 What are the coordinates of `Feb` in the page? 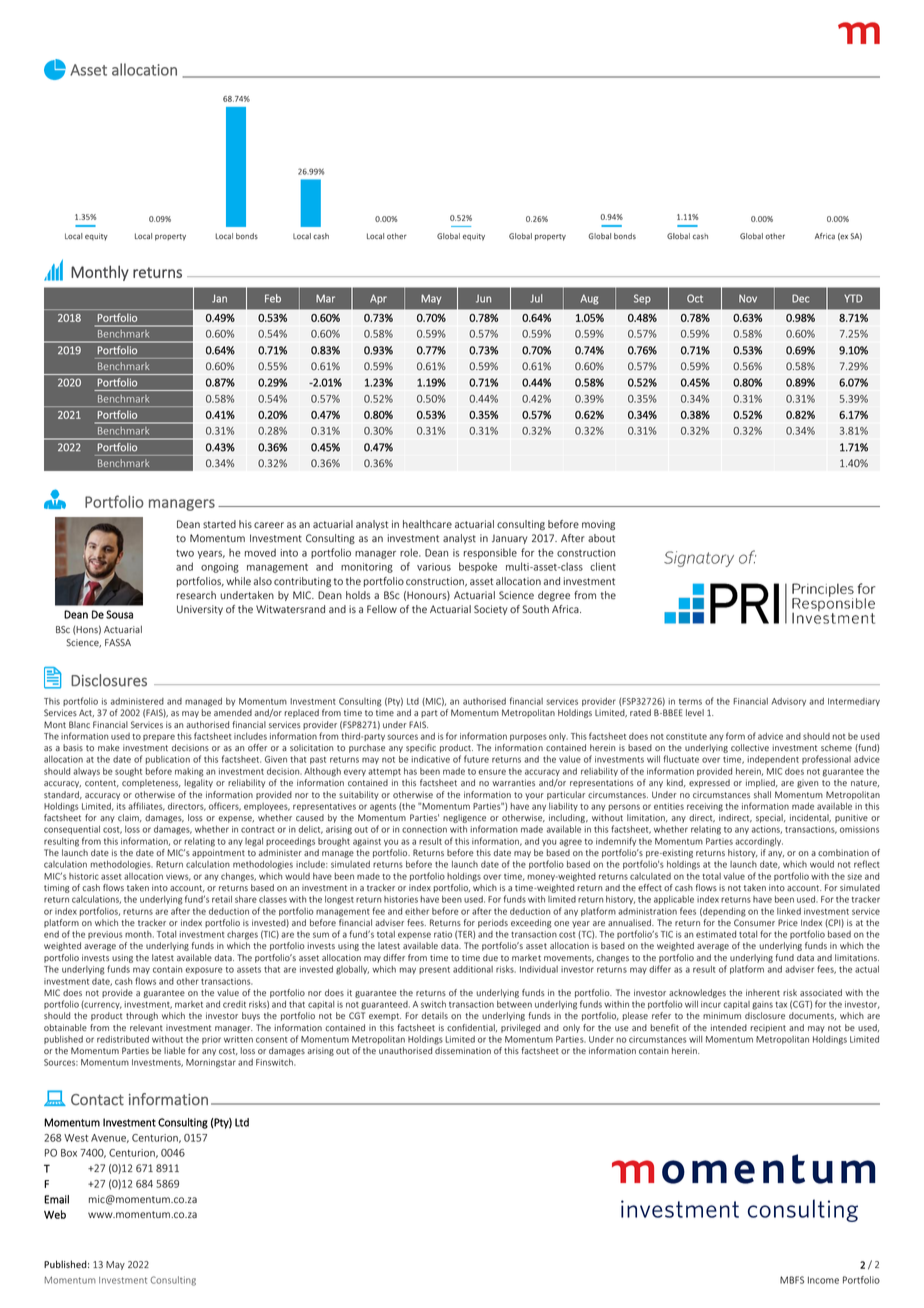 It's located at (273, 298).
